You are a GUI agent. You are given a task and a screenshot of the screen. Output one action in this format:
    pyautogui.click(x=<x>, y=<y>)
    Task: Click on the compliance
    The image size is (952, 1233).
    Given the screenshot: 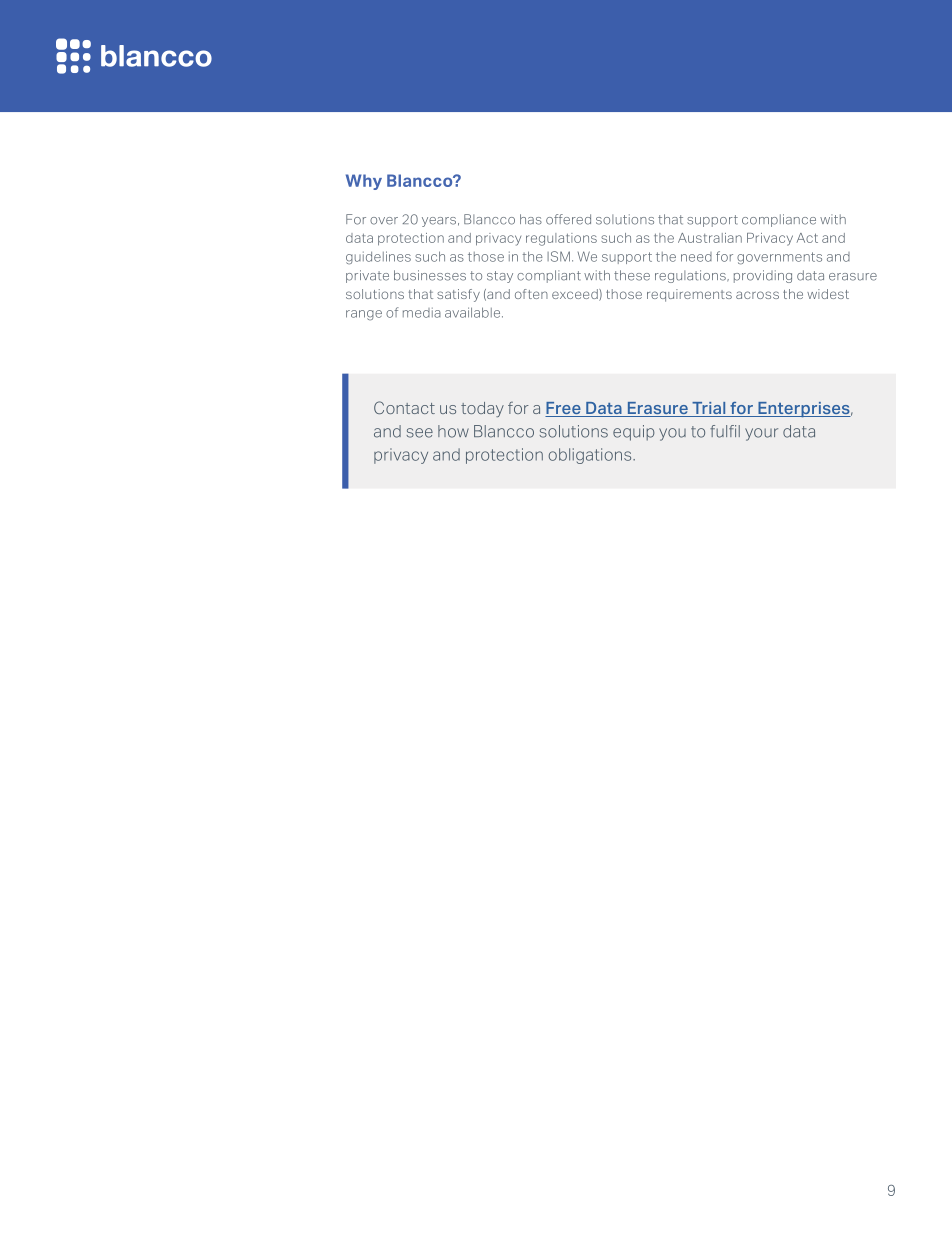 What is the action you would take?
    pyautogui.click(x=779, y=220)
